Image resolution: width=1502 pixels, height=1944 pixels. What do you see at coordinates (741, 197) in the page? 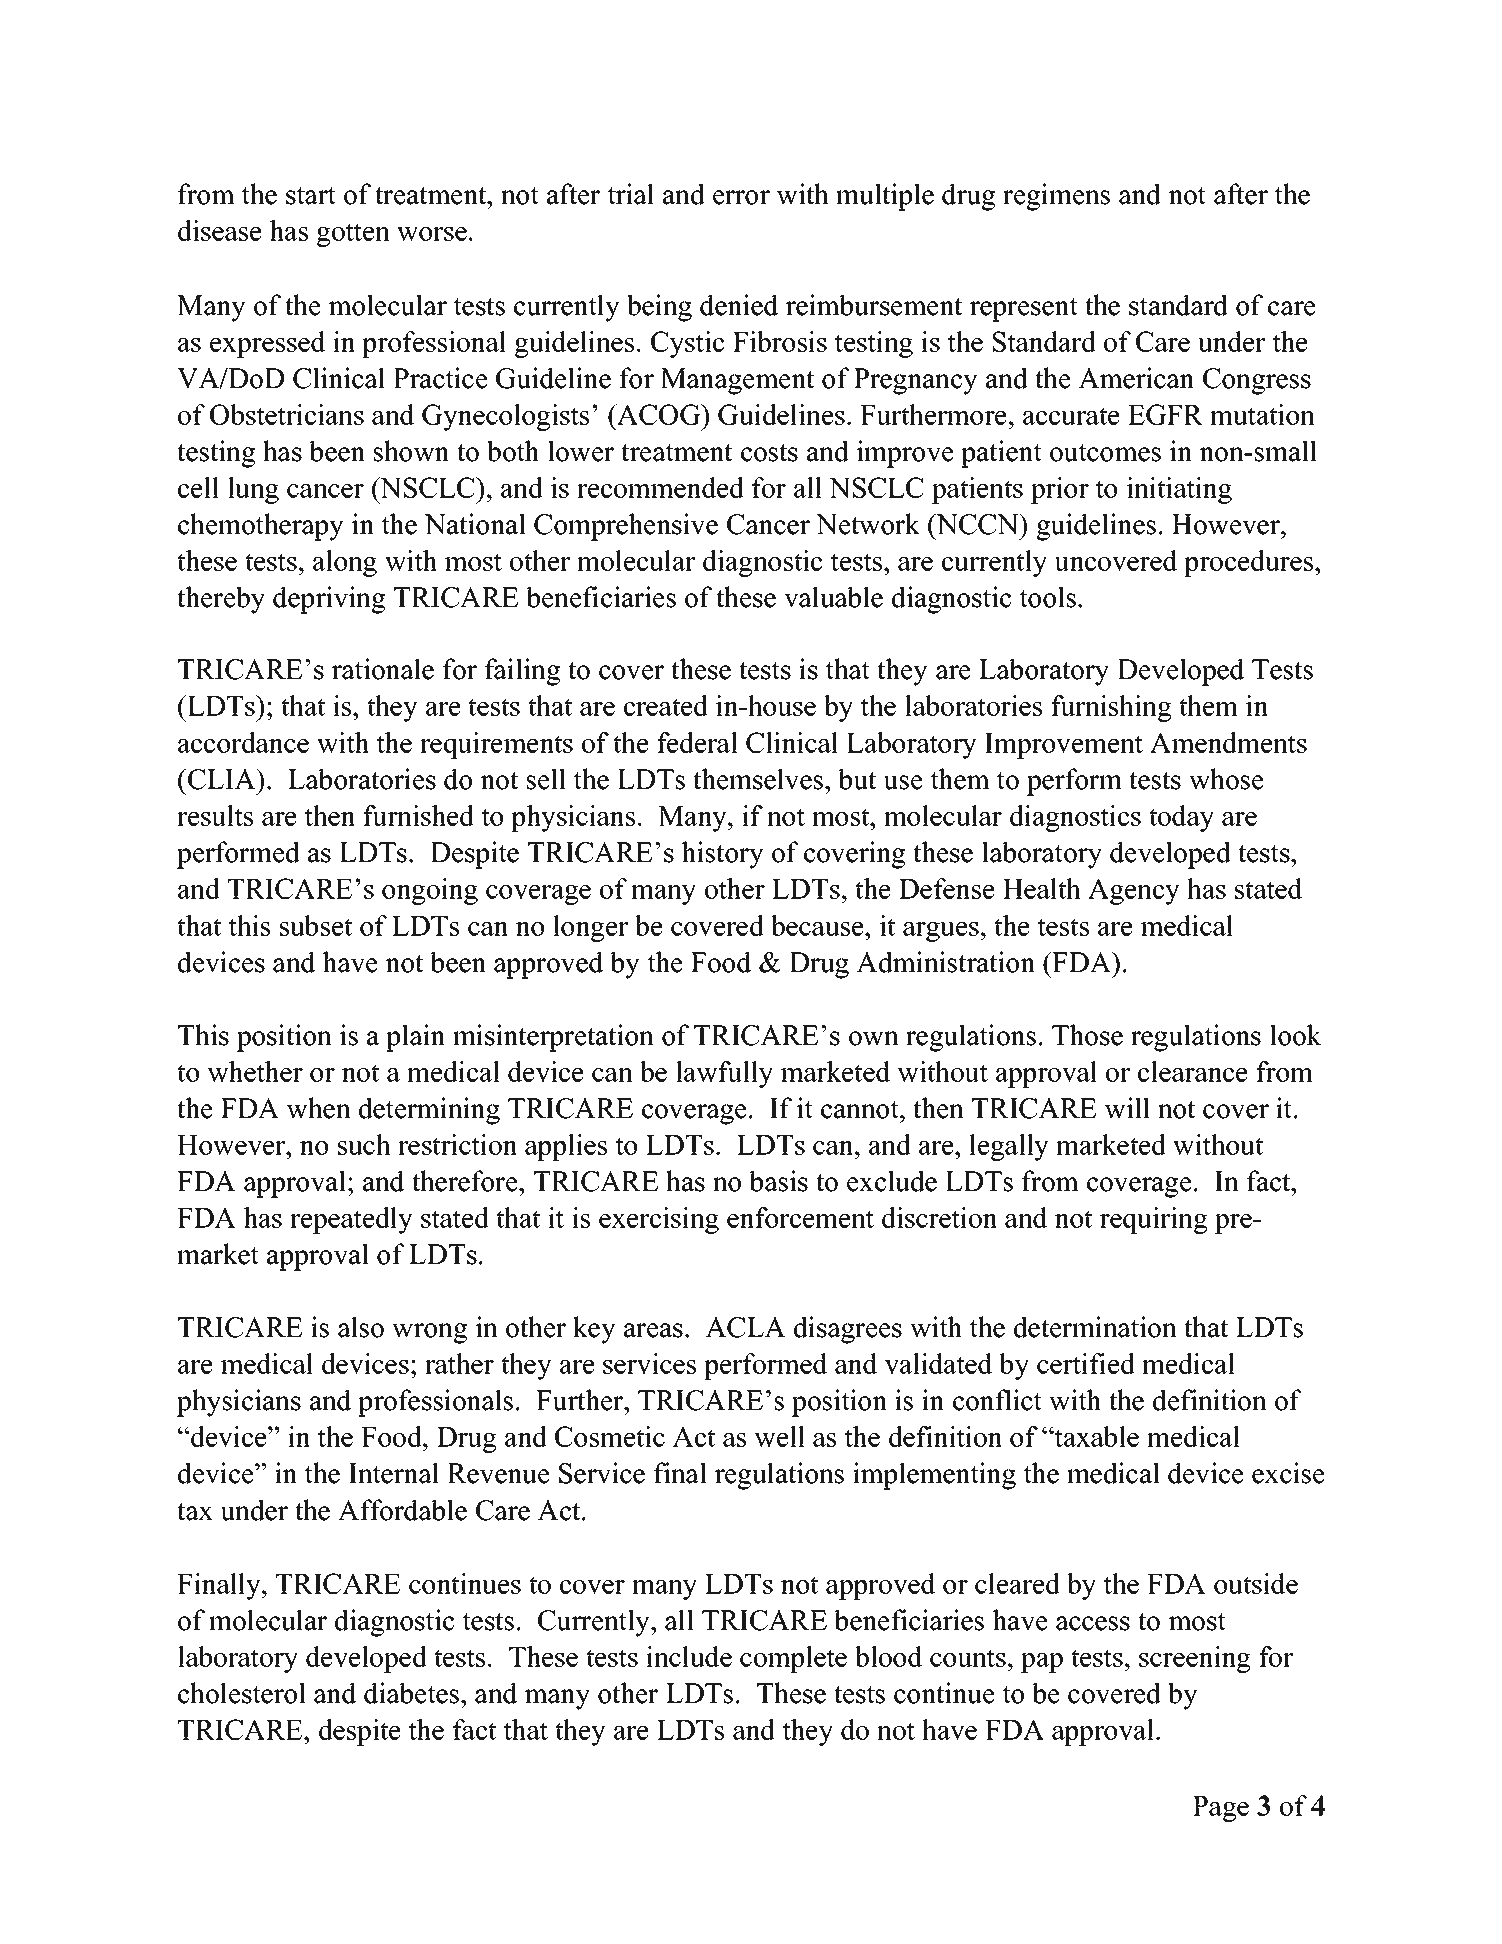
I see `error` at bounding box center [741, 197].
